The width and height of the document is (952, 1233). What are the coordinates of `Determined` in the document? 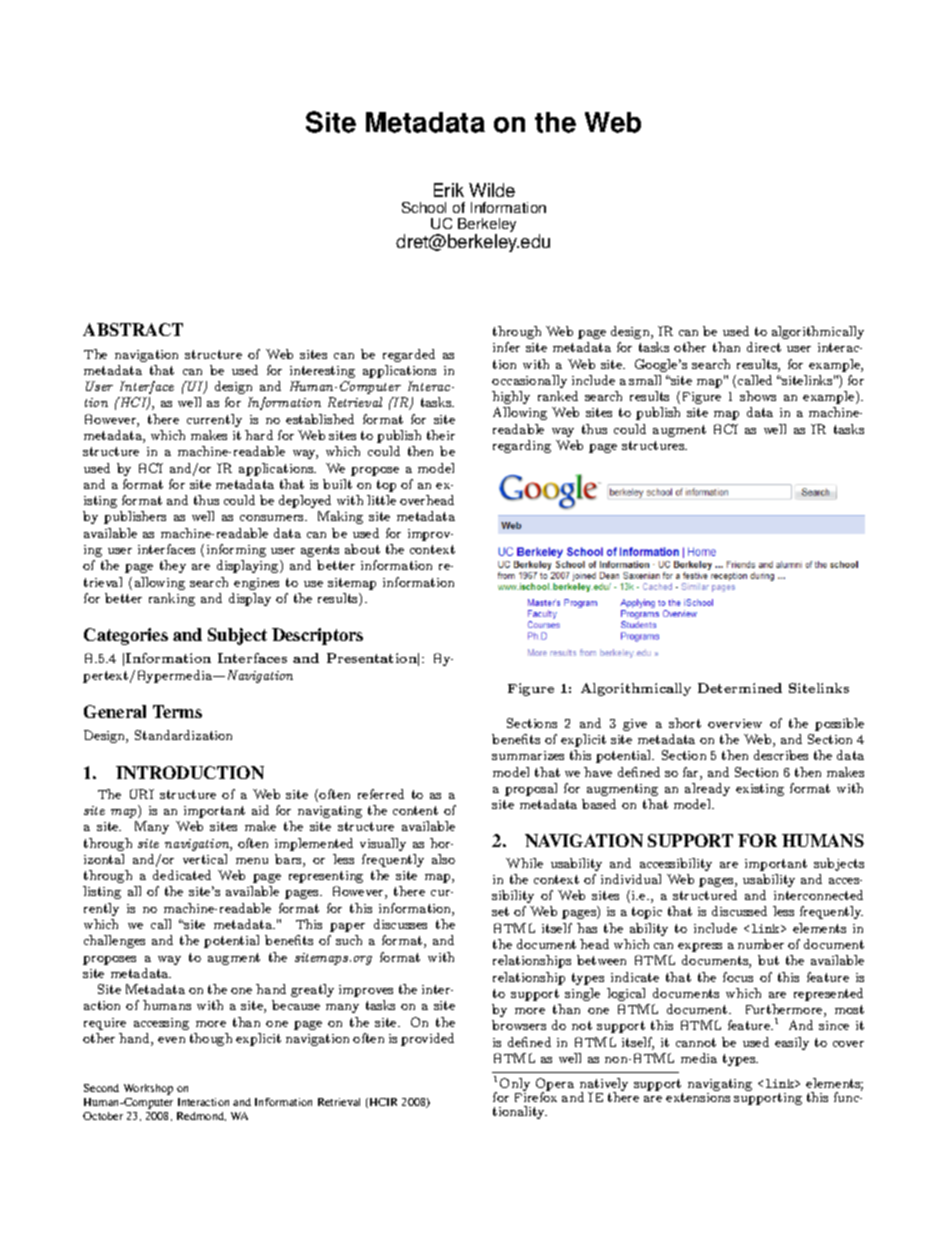 It's located at (740, 688).
